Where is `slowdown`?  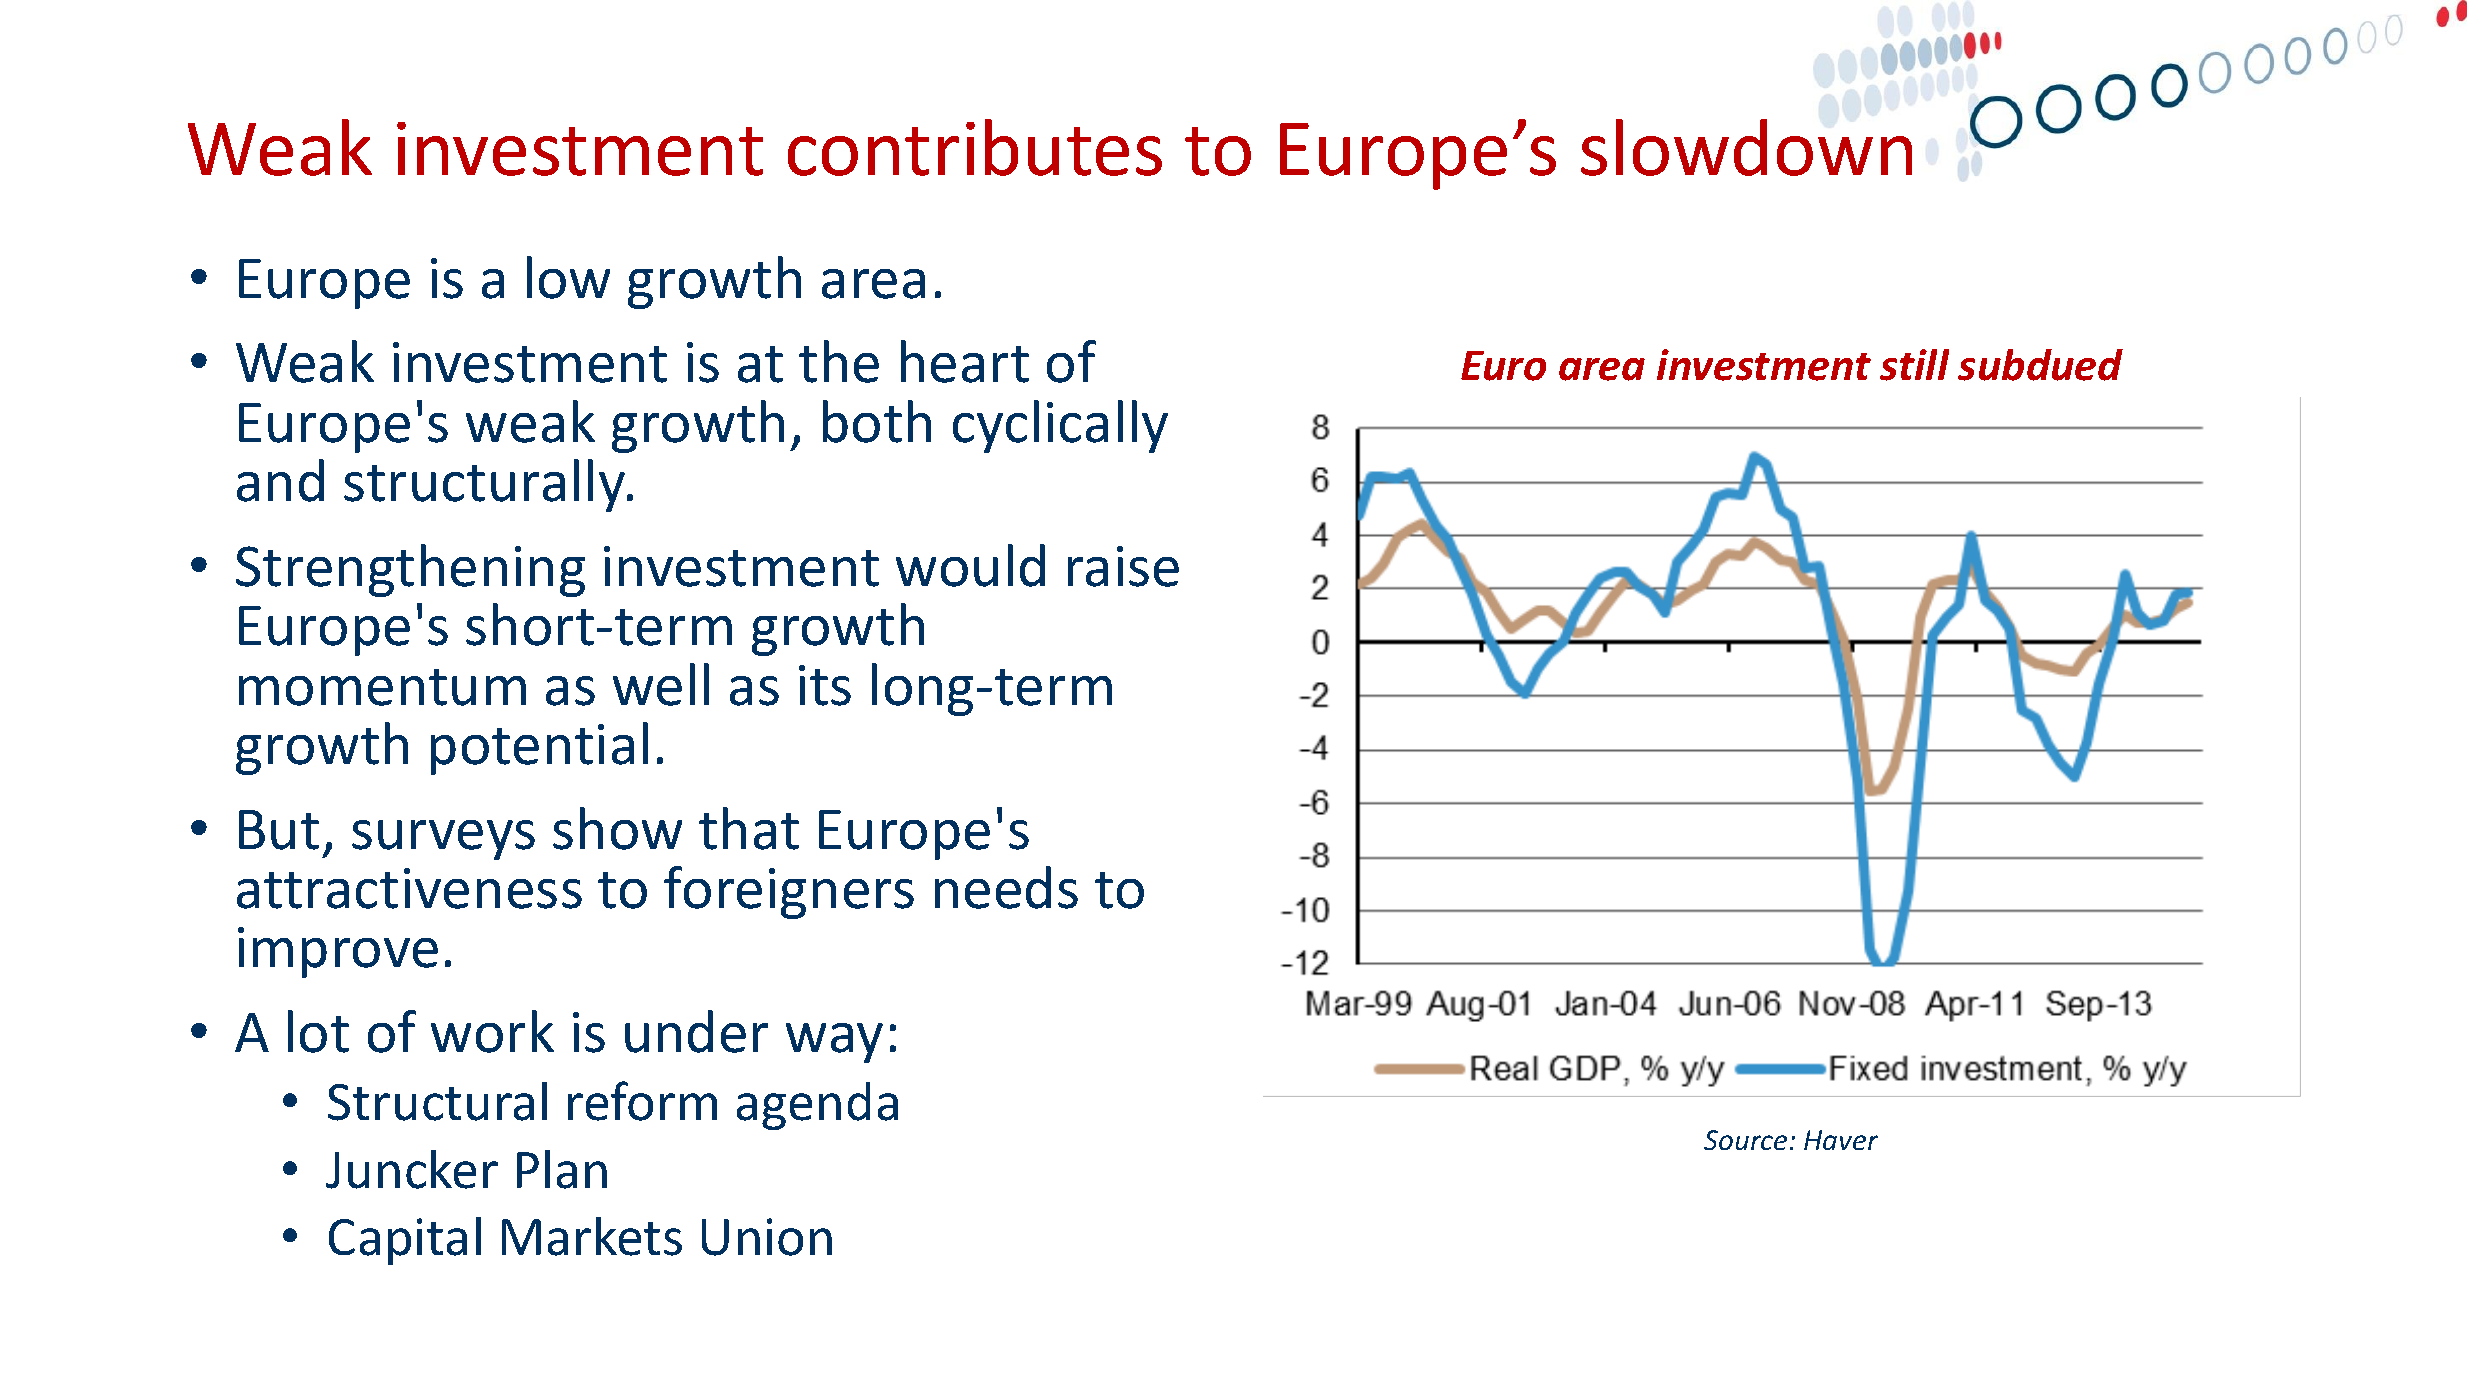 slowdown is located at coordinates (1746, 147).
